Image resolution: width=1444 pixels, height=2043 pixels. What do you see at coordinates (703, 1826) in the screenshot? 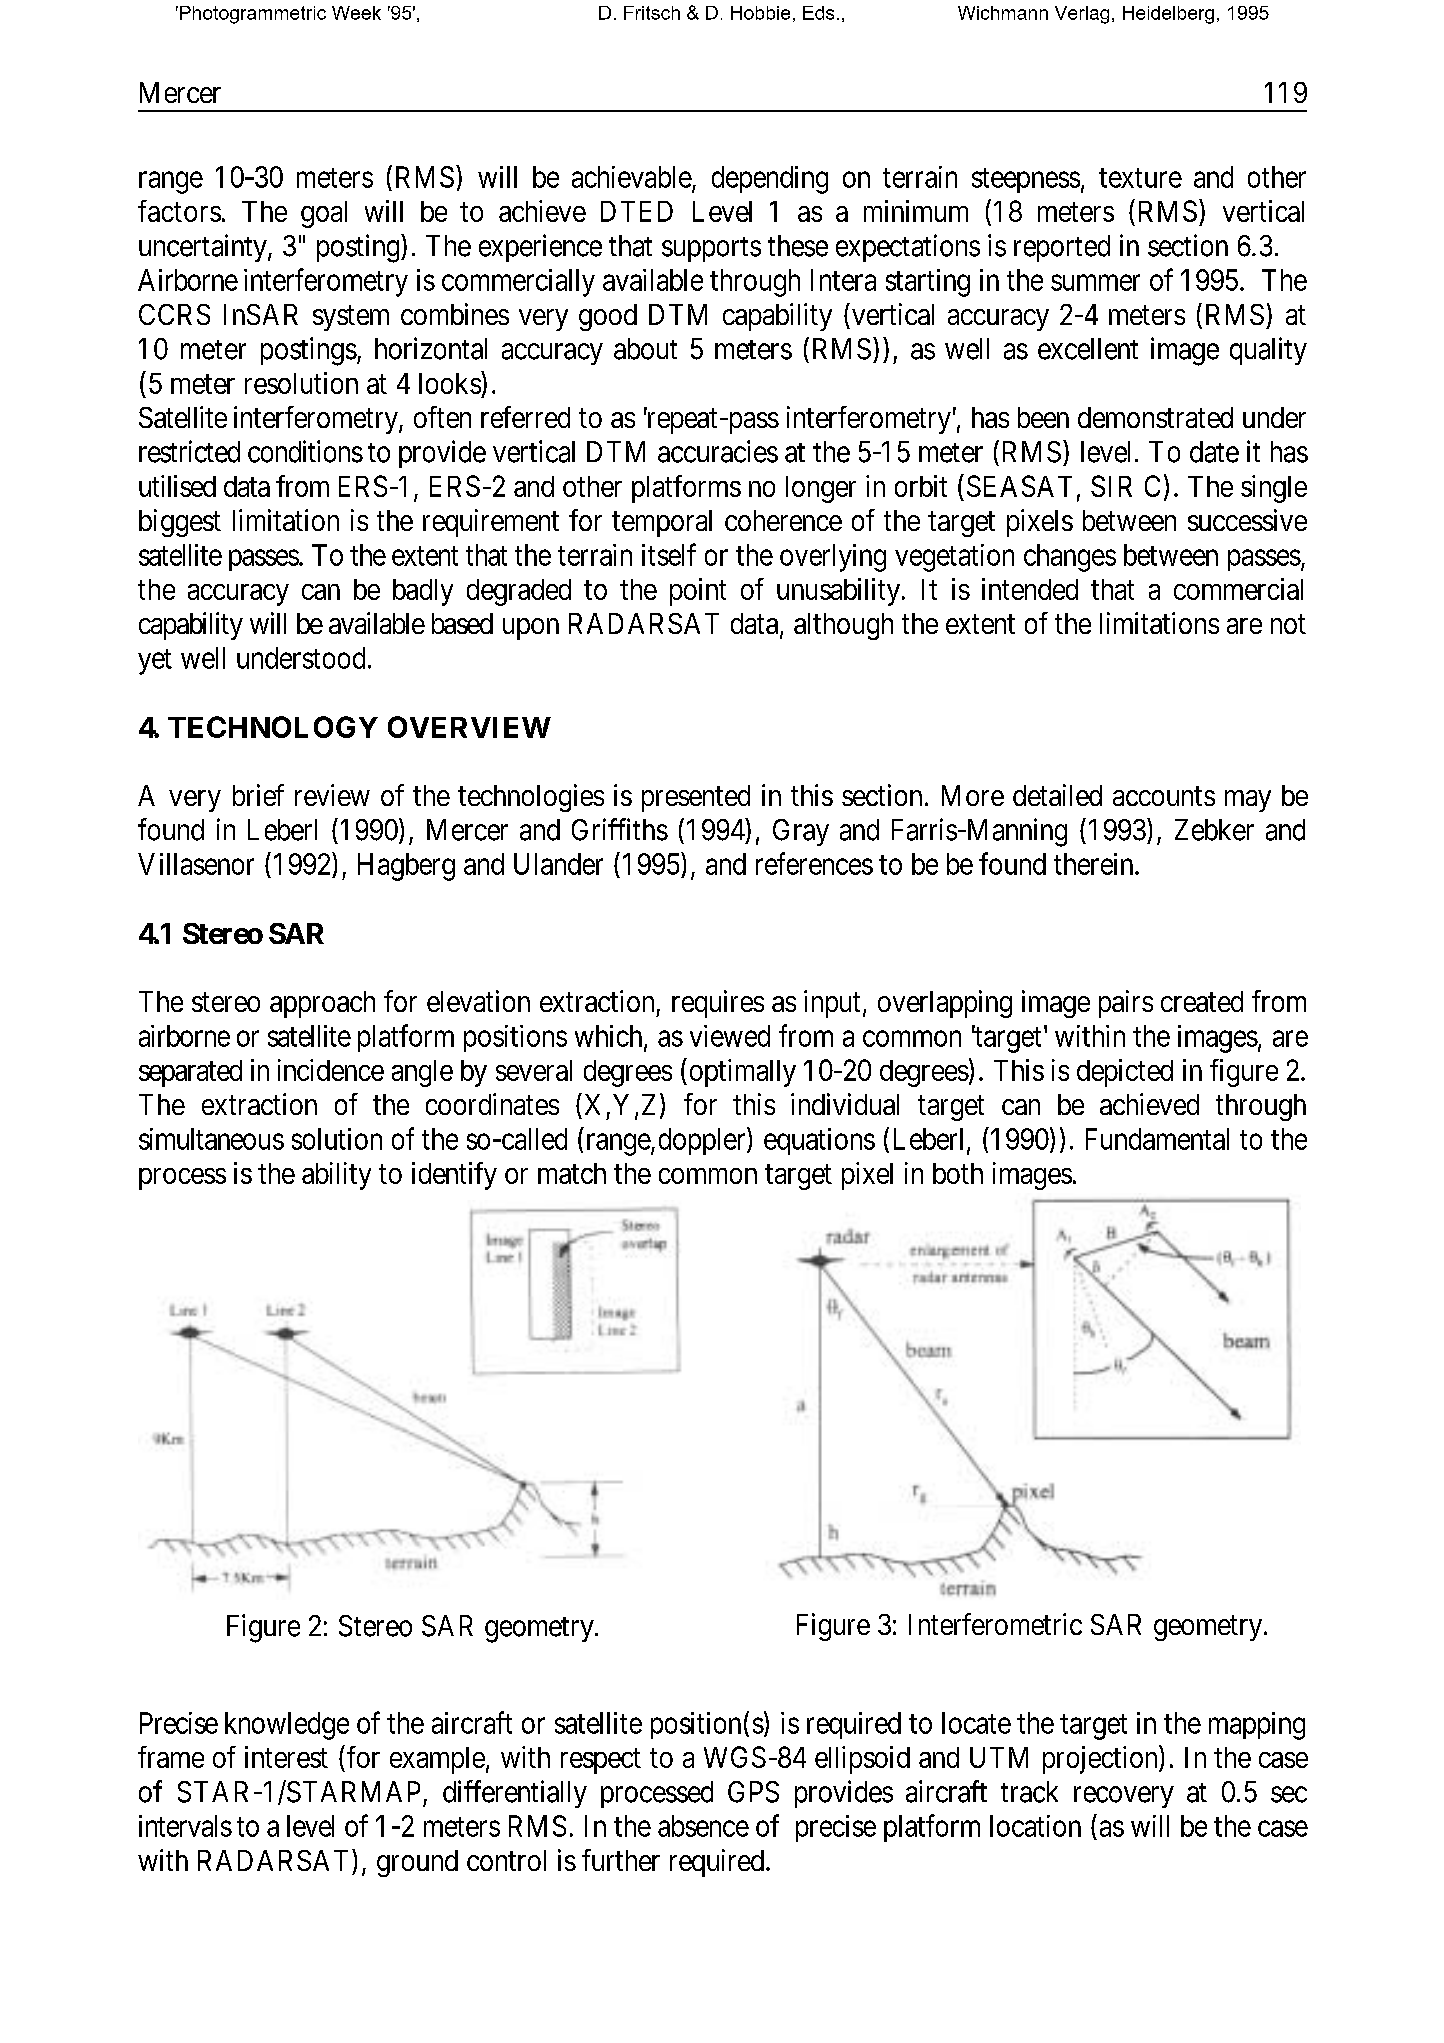
I see `absence` at bounding box center [703, 1826].
